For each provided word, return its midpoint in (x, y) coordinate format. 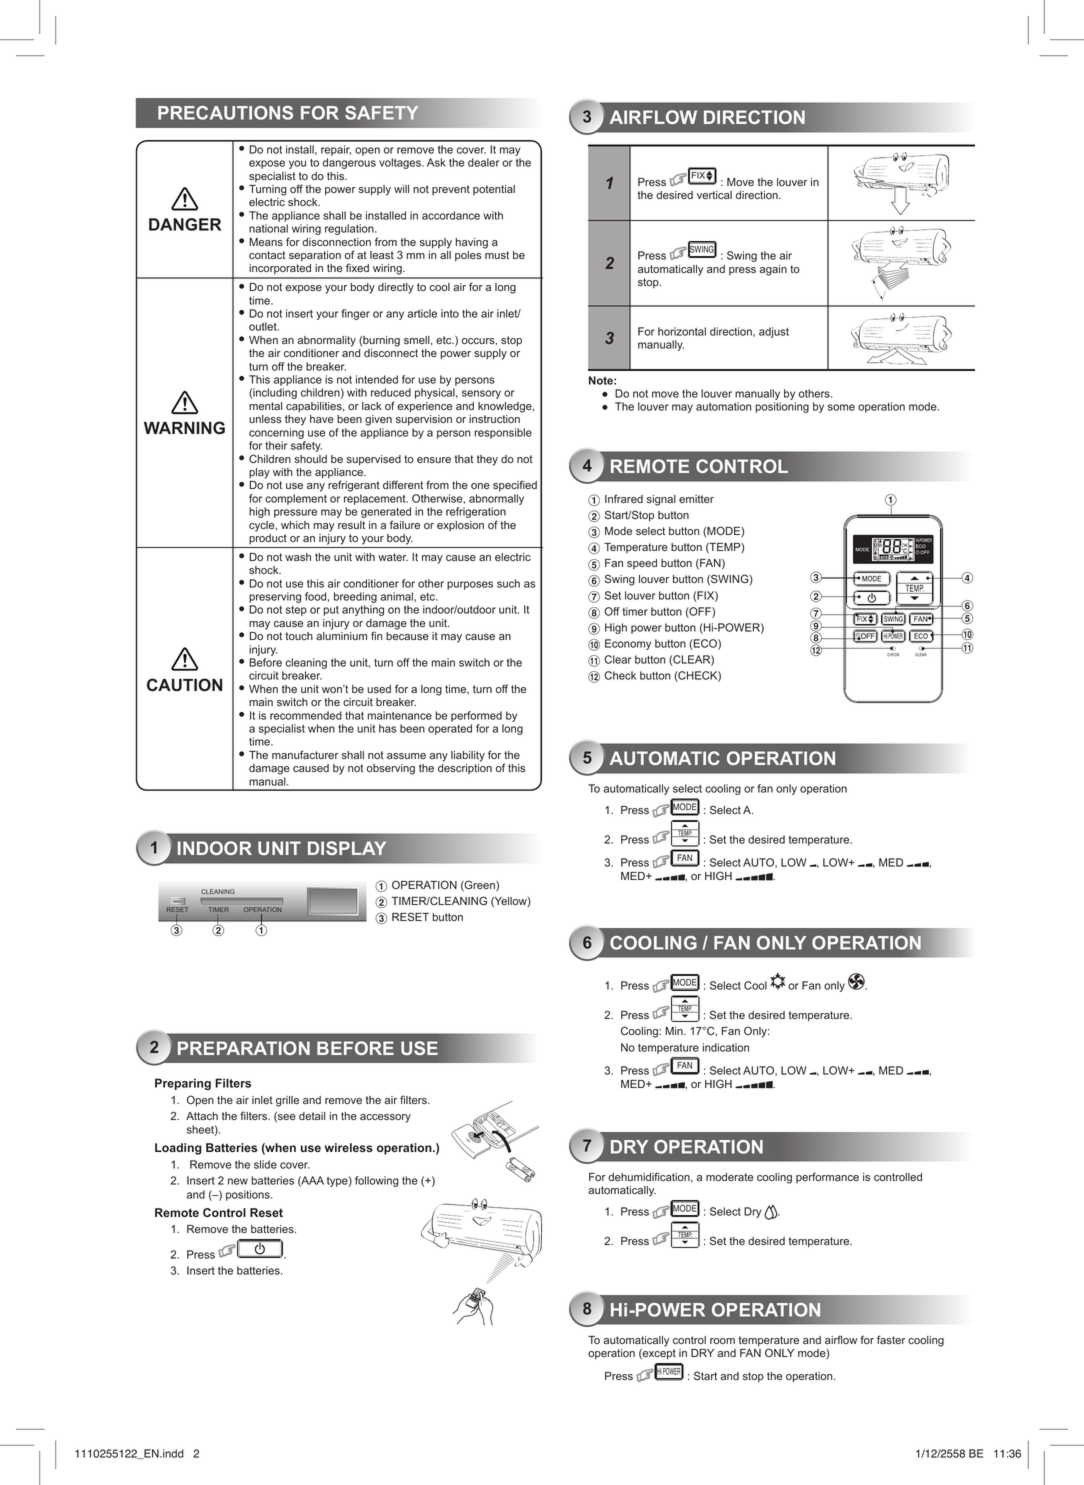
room (722, 1341)
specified (515, 485)
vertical (714, 195)
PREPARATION (244, 1048)
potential (494, 190)
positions (249, 1195)
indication (725, 1047)
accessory (385, 1118)
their (276, 445)
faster (891, 1339)
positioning (782, 407)
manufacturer (305, 754)
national (268, 228)
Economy (628, 644)
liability (468, 756)
